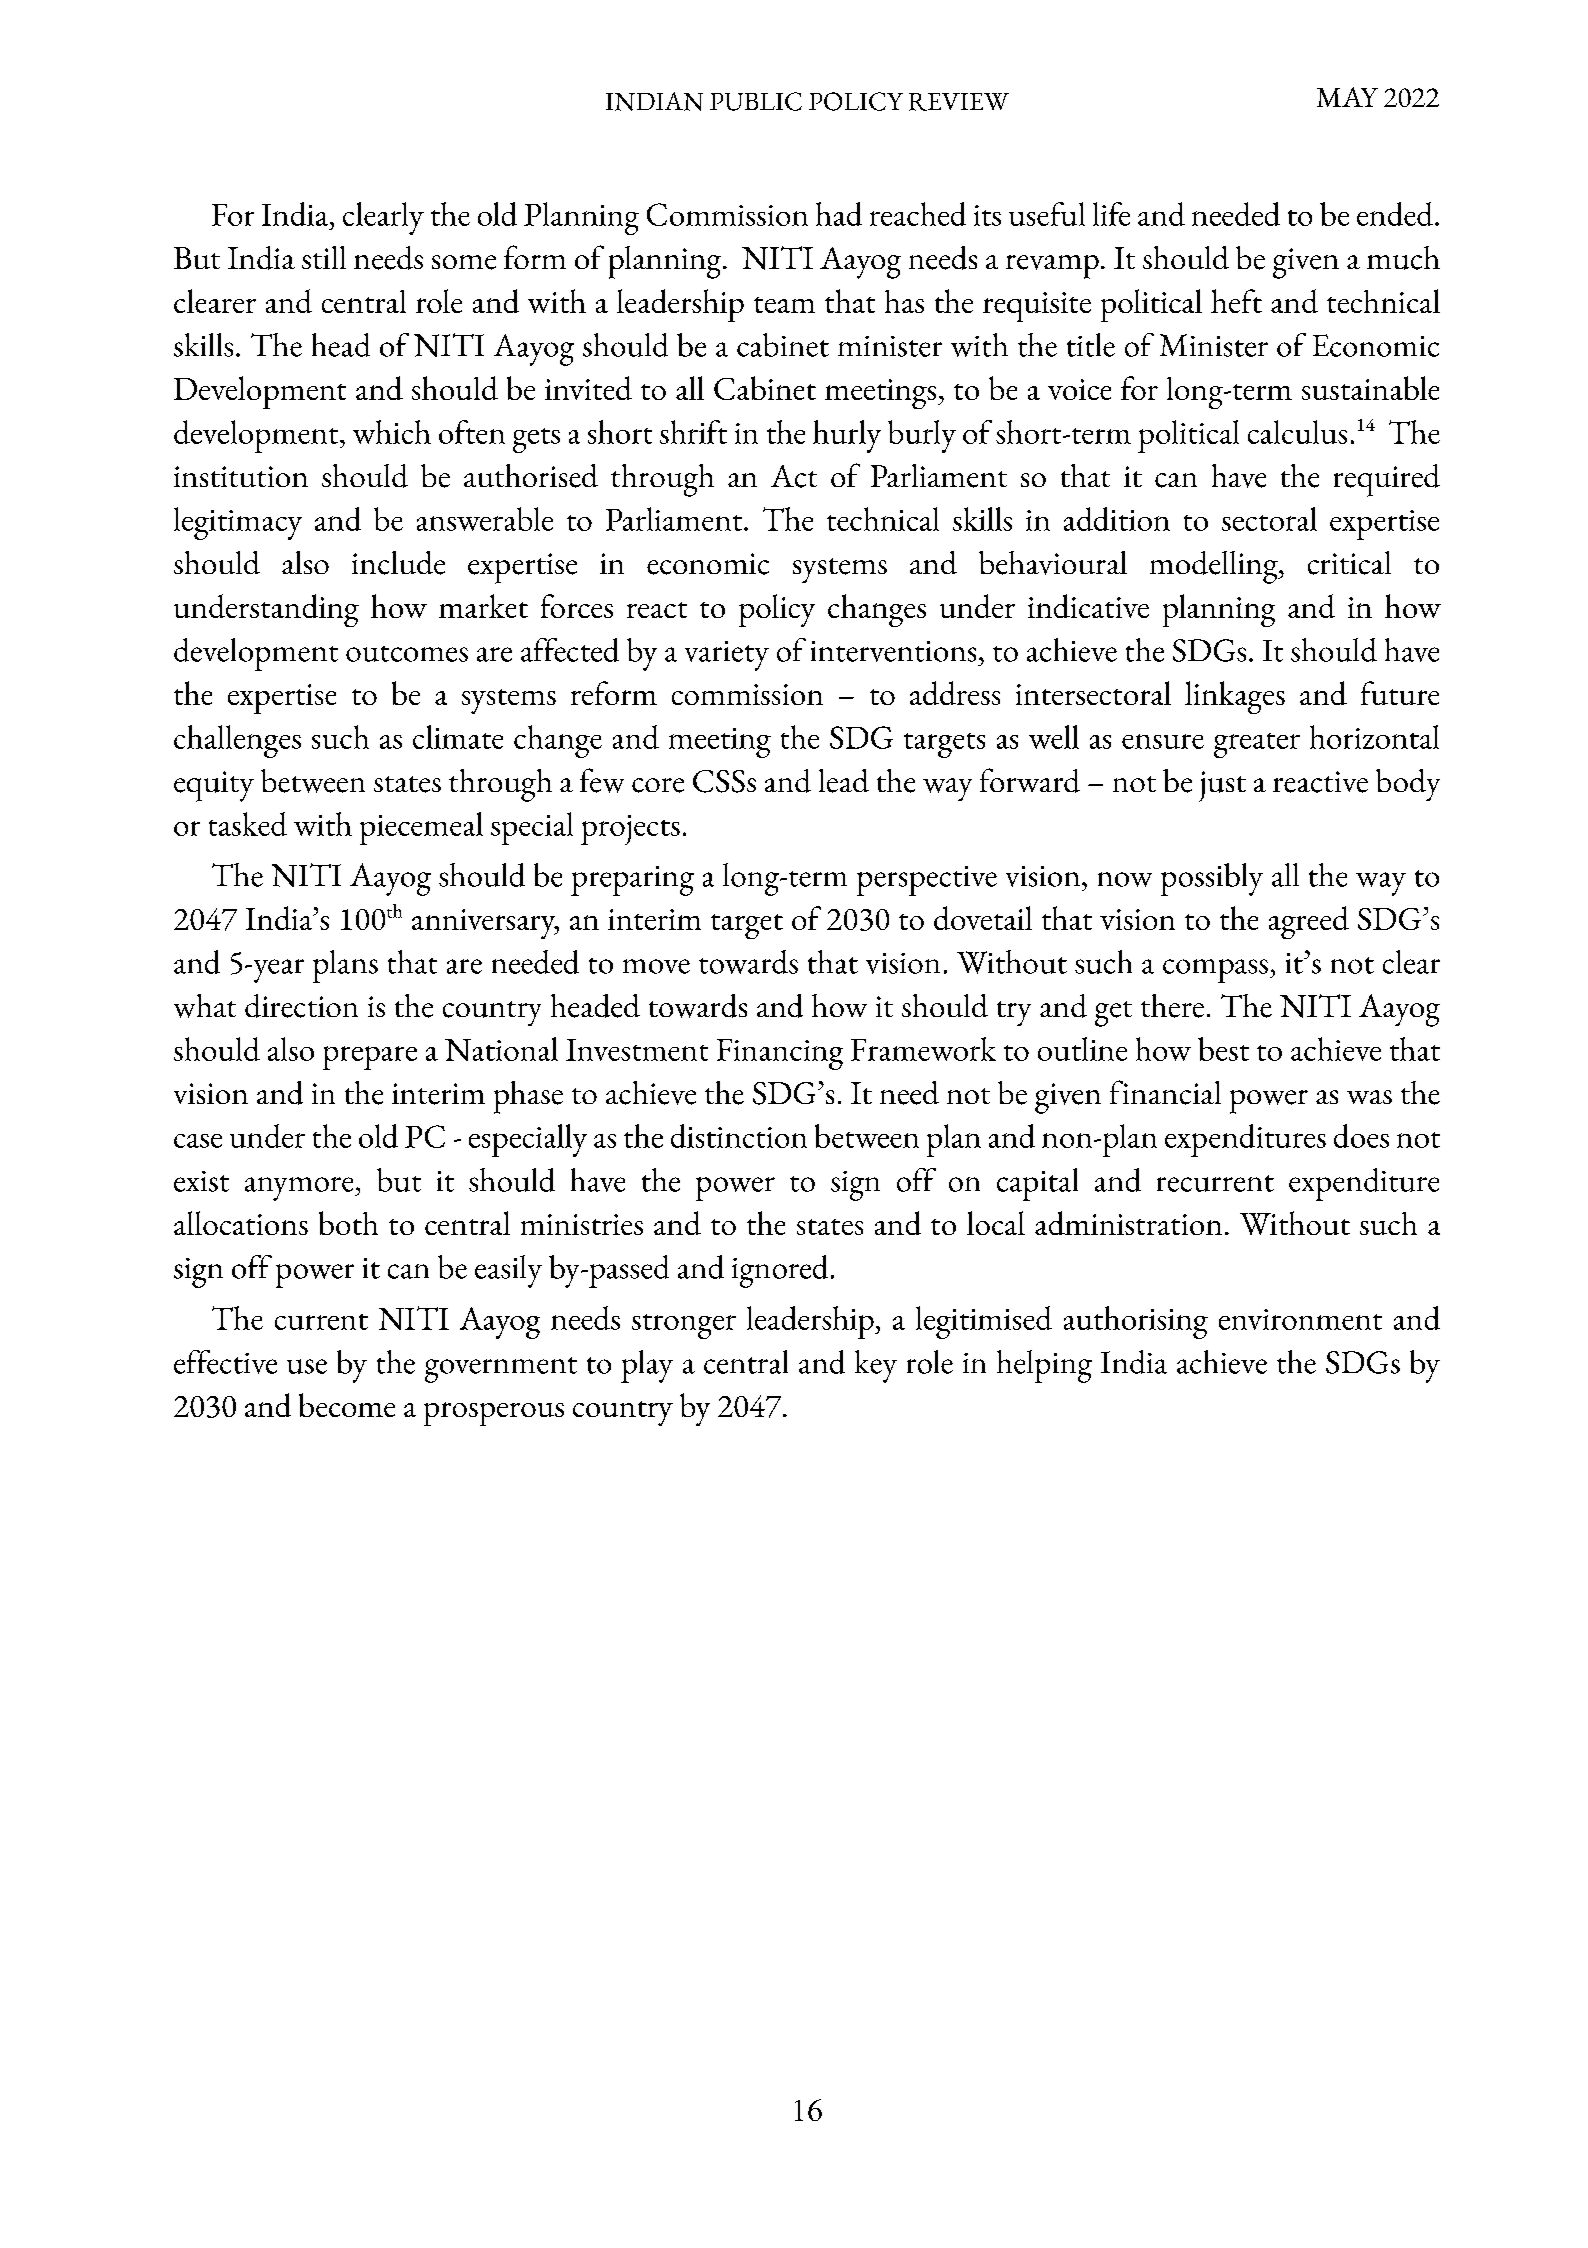  I want to click on challenges, so click(237, 741).
